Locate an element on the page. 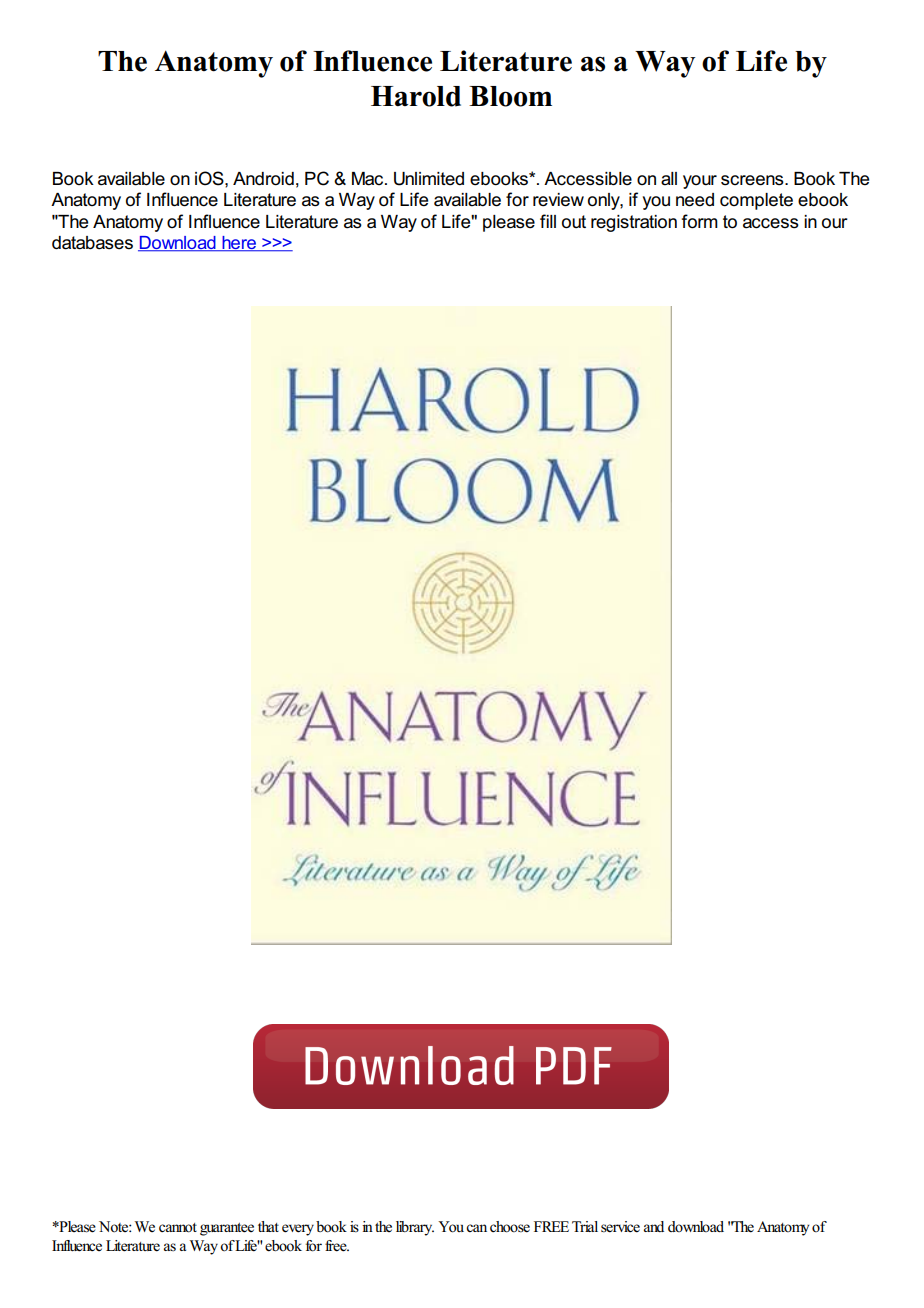 The height and width of the page is (1308, 924). here is located at coordinates (239, 244).
